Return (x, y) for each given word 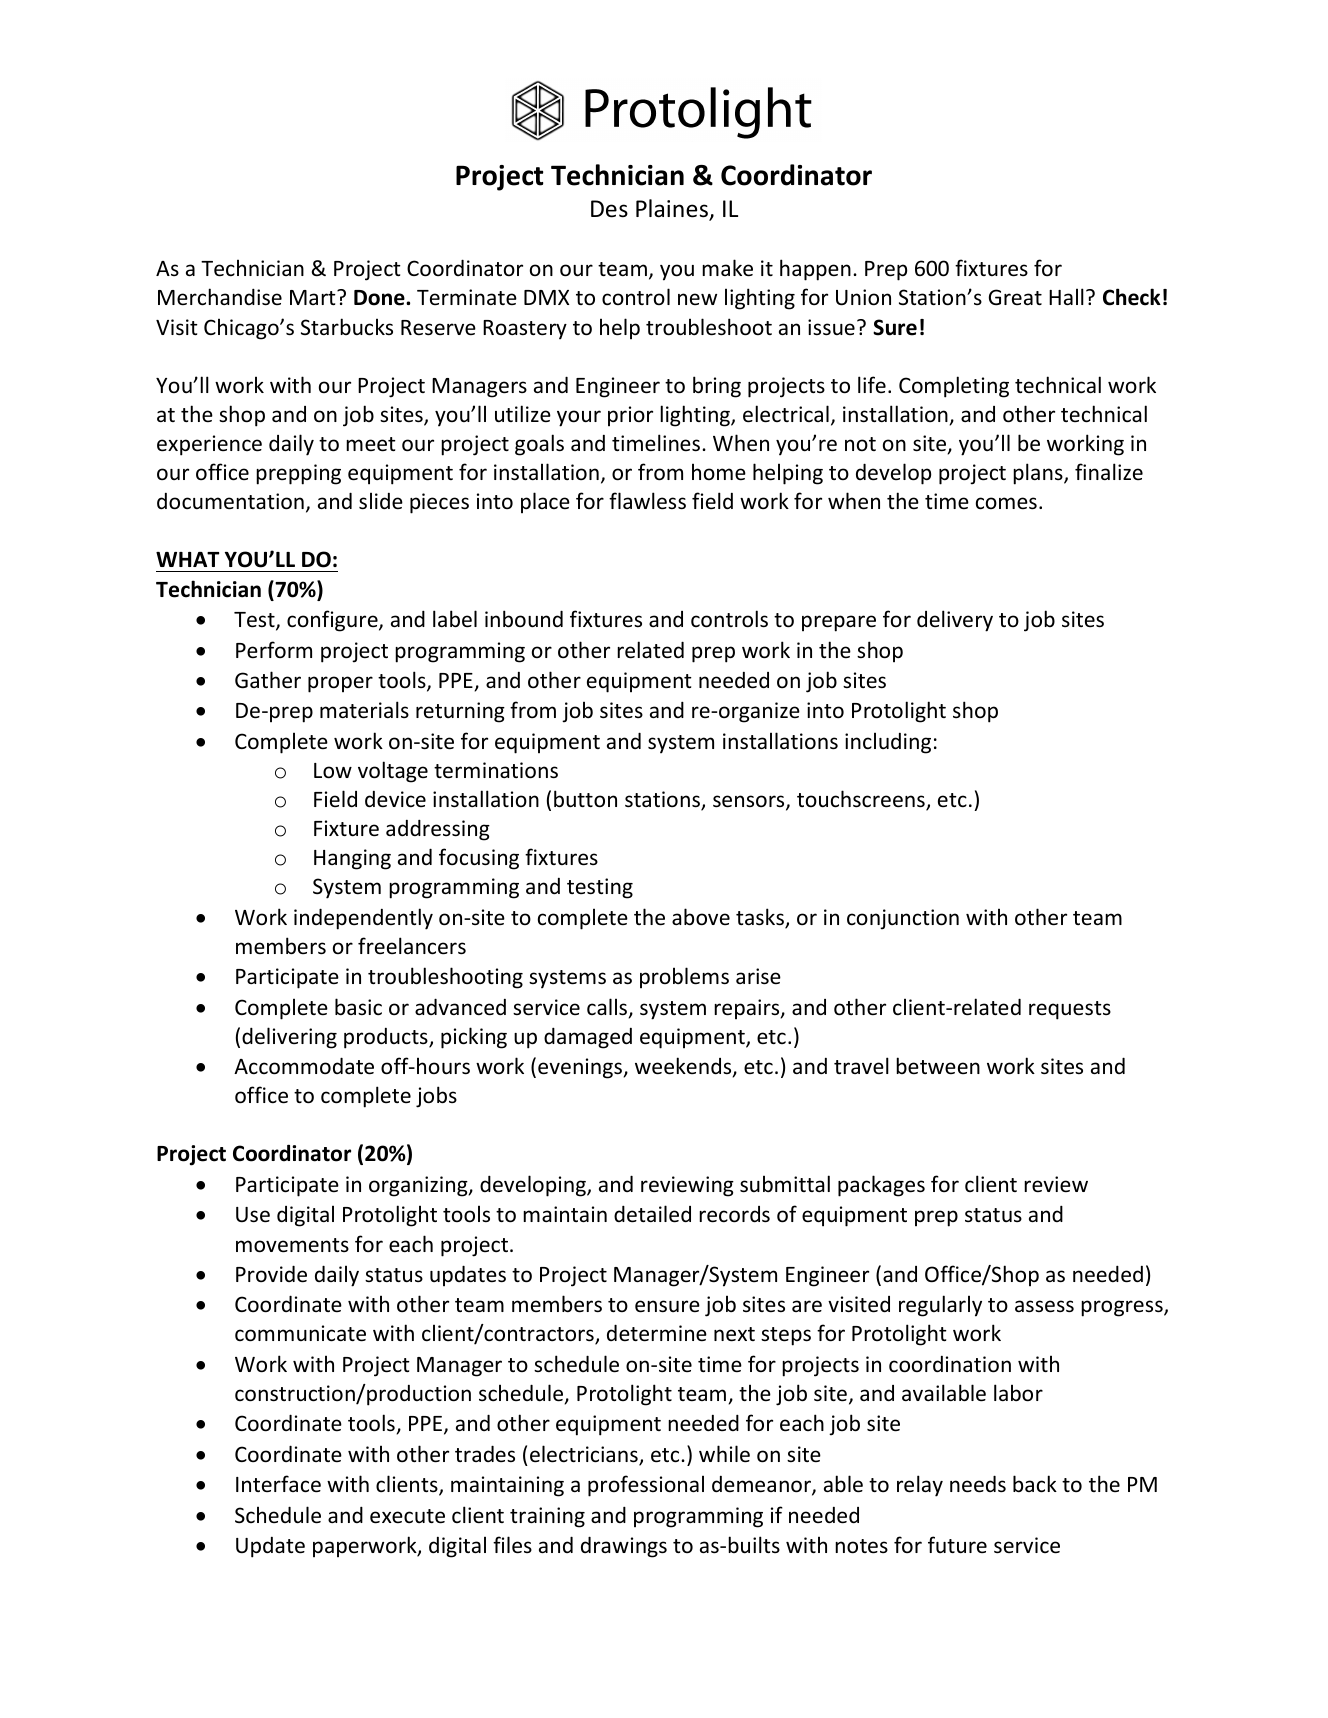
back (1035, 1484)
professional (646, 1486)
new (697, 299)
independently (363, 919)
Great (1015, 297)
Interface (278, 1484)
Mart (314, 297)
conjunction (903, 919)
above (701, 917)
